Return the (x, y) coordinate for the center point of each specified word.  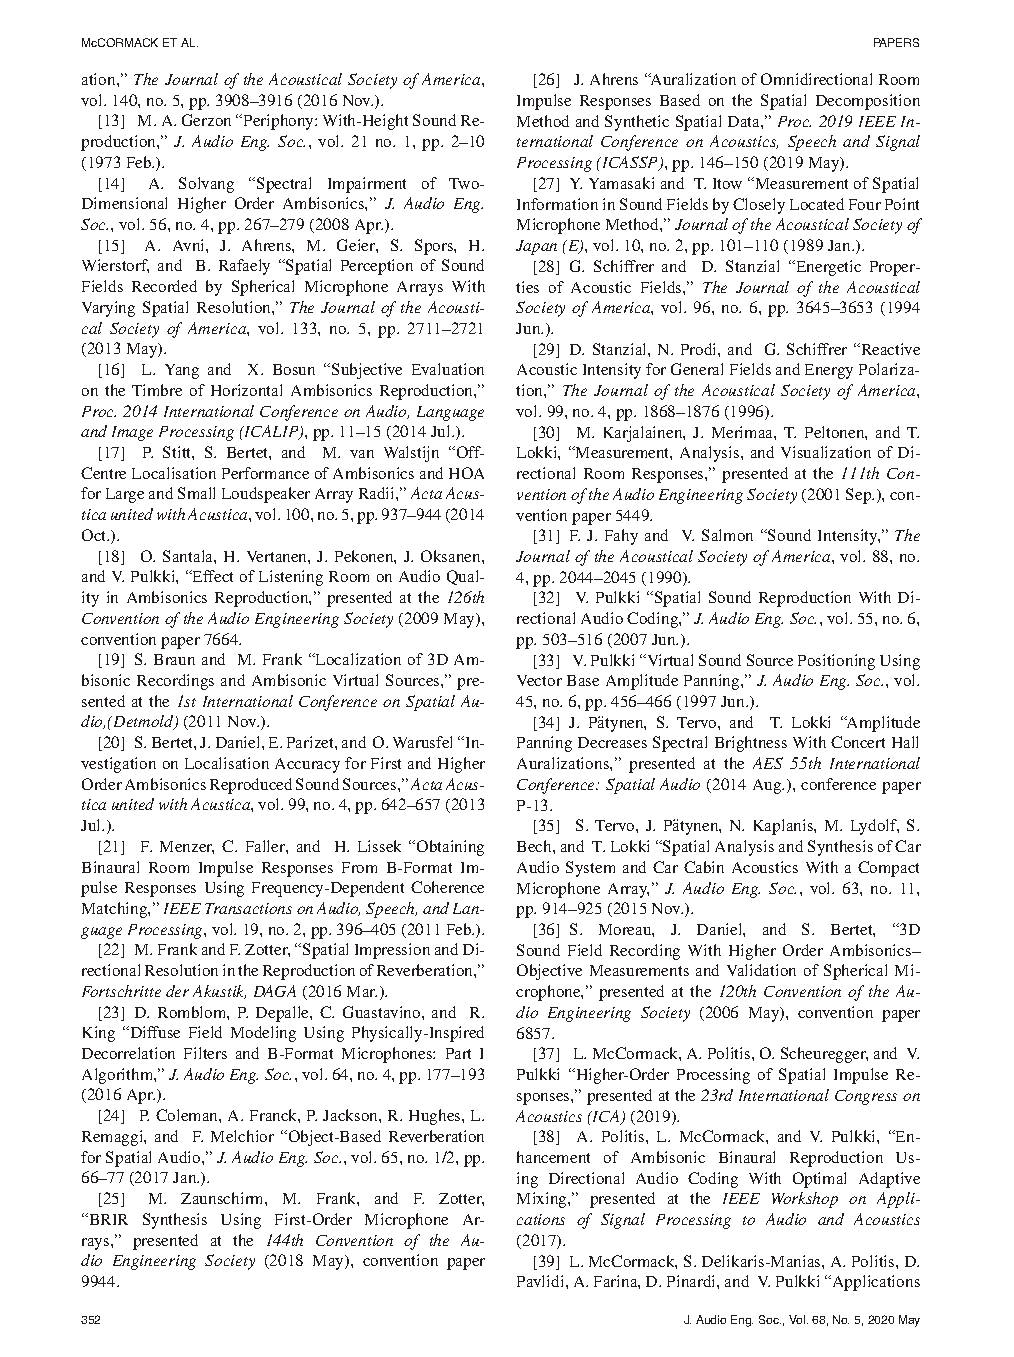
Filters (205, 1053)
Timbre (157, 390)
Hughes (436, 1117)
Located (817, 204)
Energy (829, 371)
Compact (888, 869)
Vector (539, 680)
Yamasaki (621, 183)
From (359, 867)
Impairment (367, 185)
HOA (466, 473)
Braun (174, 659)
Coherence (447, 887)
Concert (858, 742)
